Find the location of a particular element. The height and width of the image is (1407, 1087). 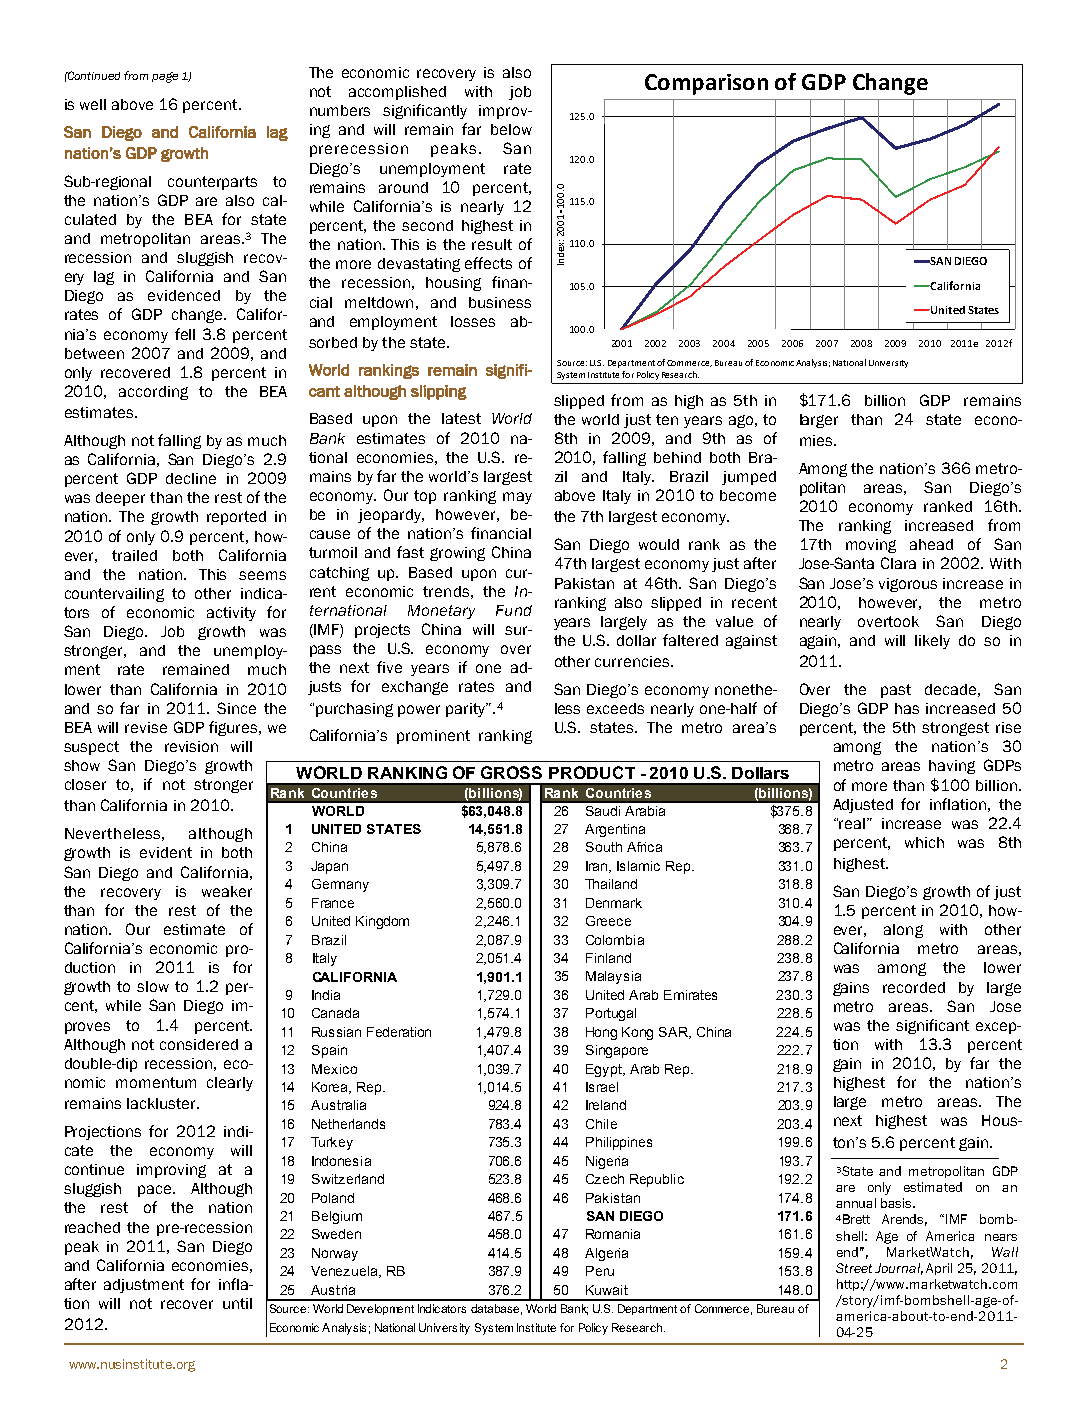

Since is located at coordinates (236, 708).
